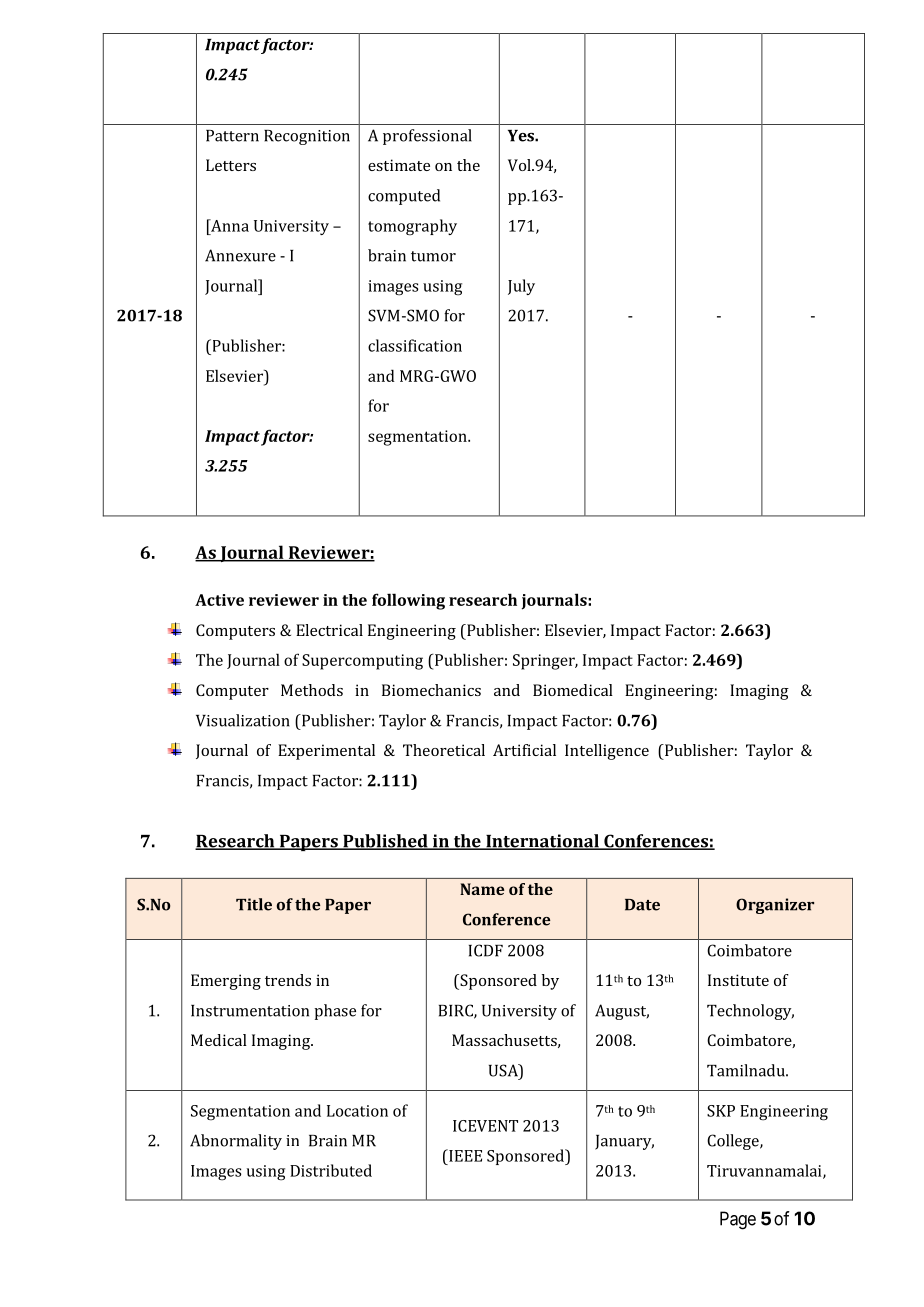 Image resolution: width=924 pixels, height=1307 pixels. Describe the element at coordinates (545, 662) in the document. I see `Springer` at that location.
